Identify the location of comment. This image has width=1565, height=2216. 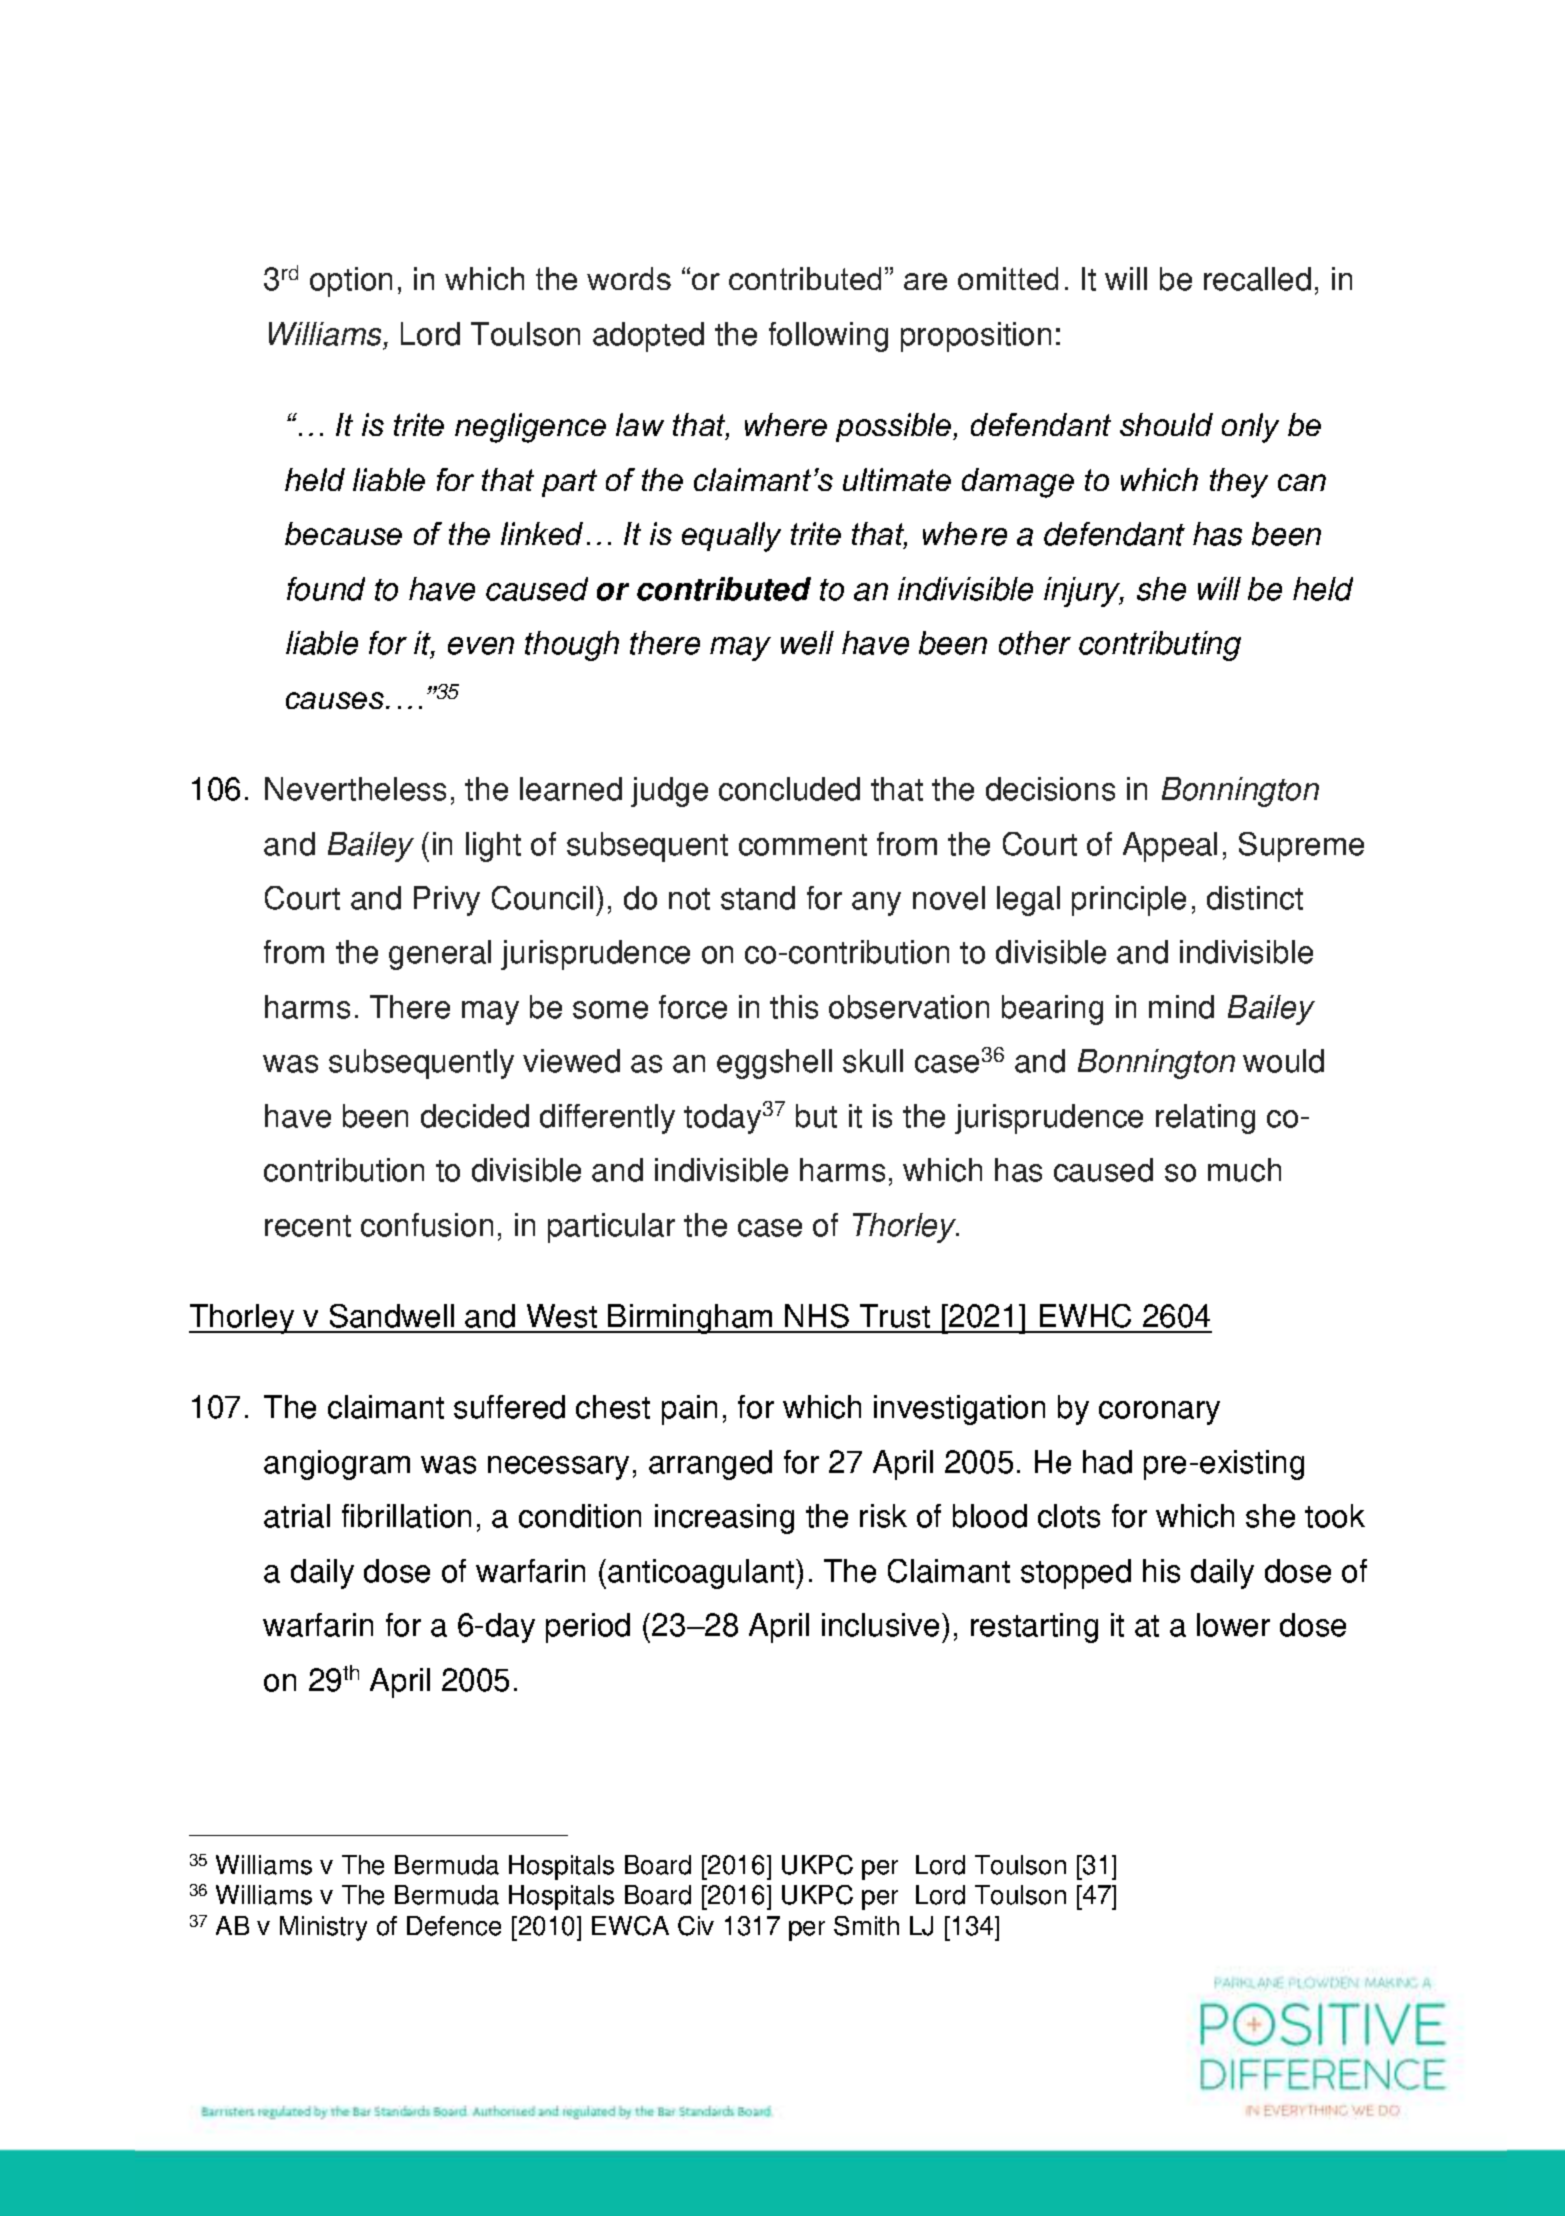
(803, 845).
